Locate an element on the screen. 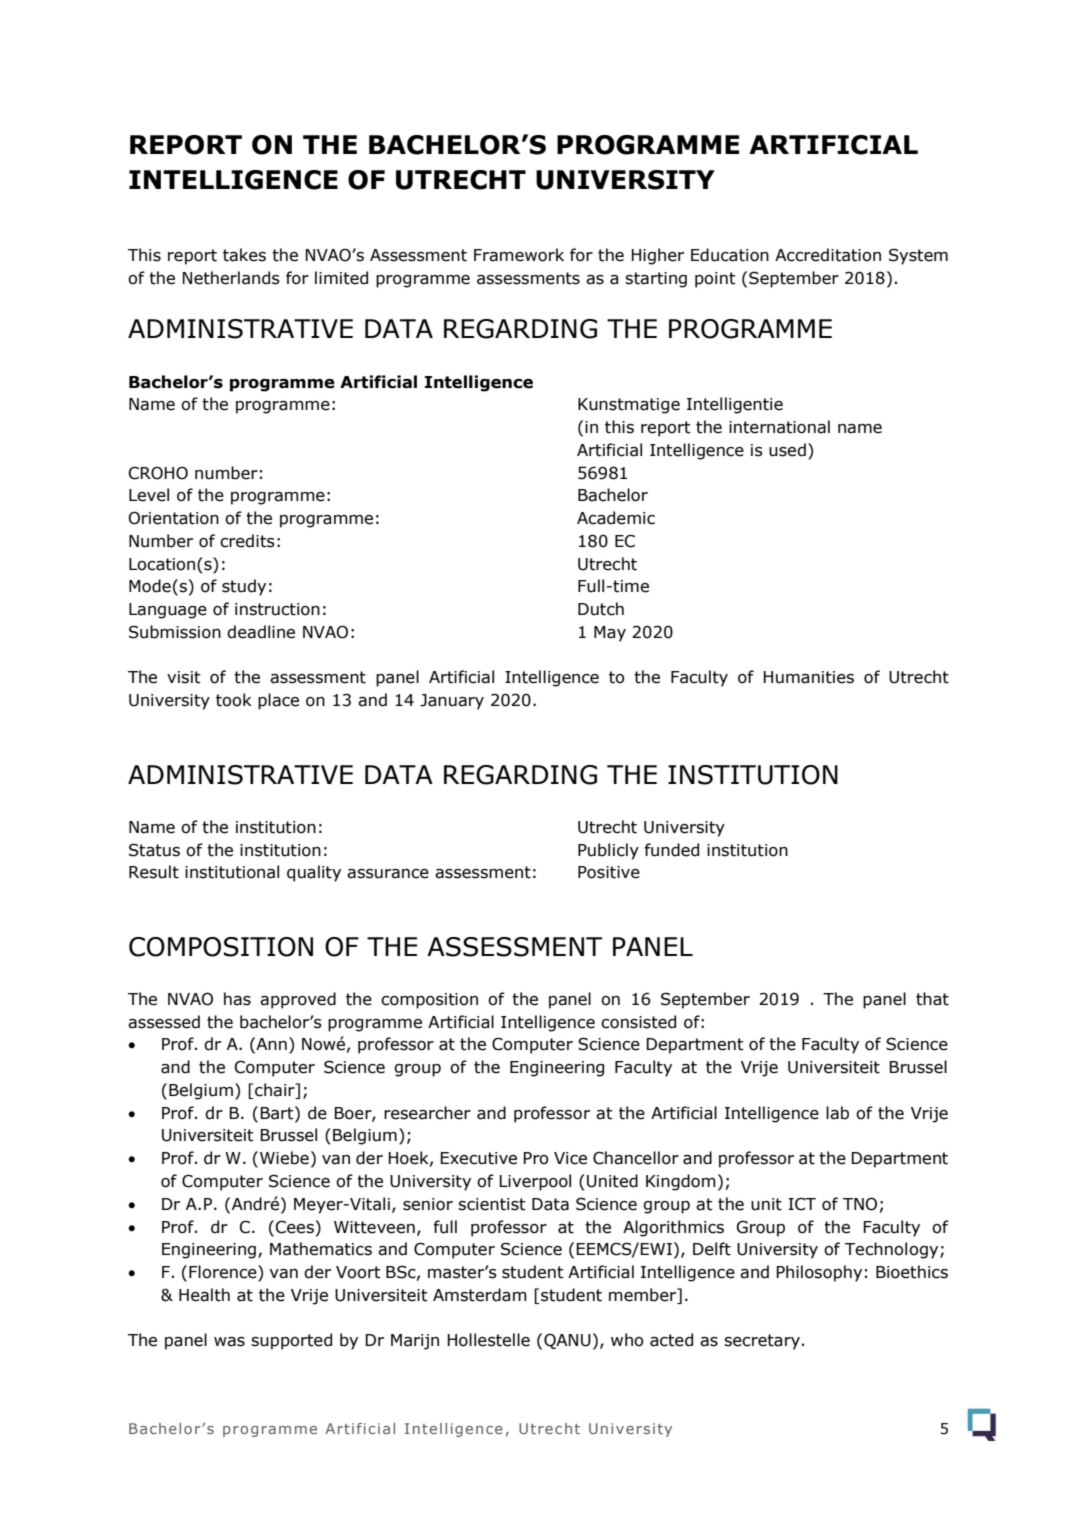  credits is located at coordinates (247, 541).
